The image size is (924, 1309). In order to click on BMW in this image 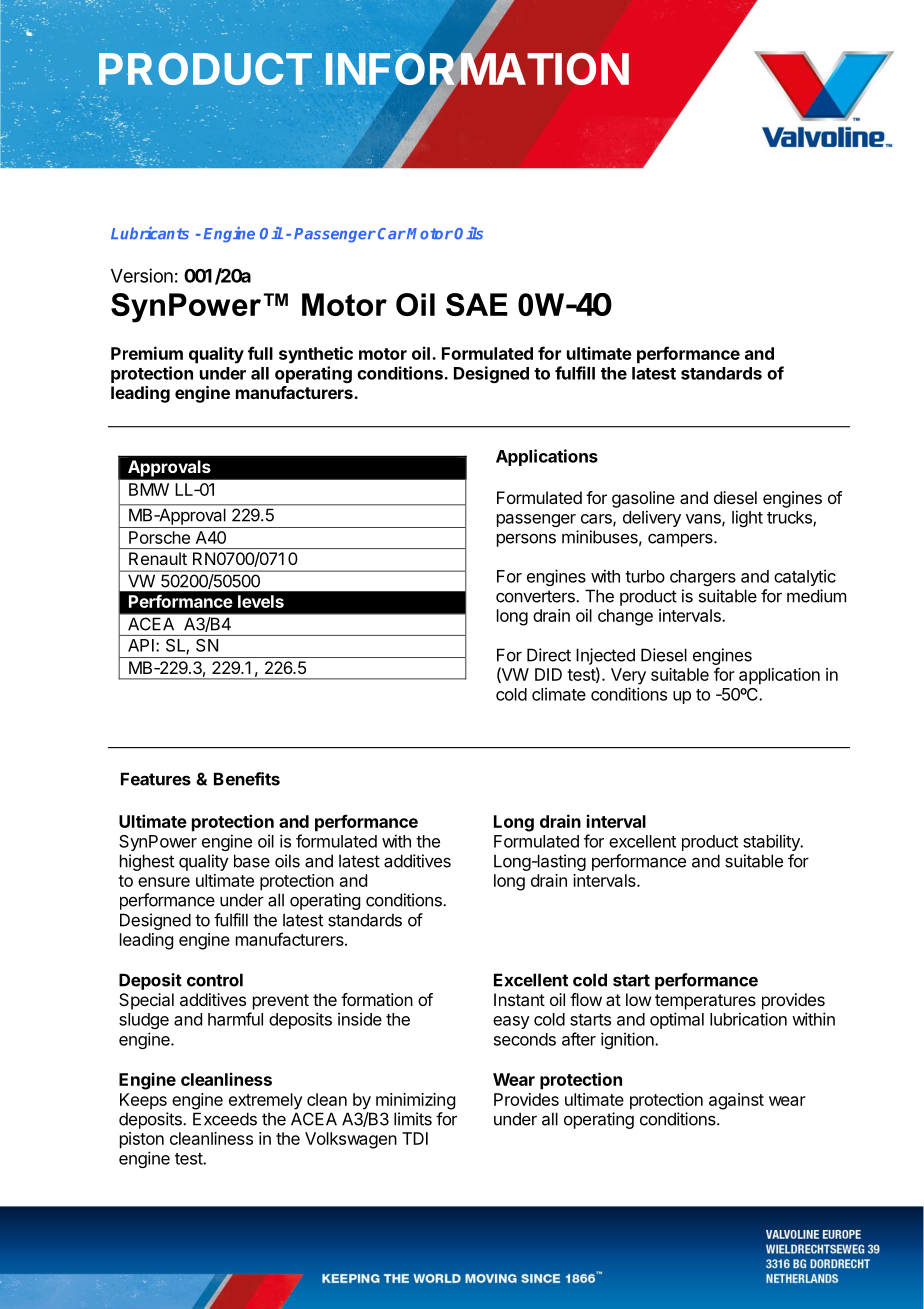, I will do `click(149, 489)`.
